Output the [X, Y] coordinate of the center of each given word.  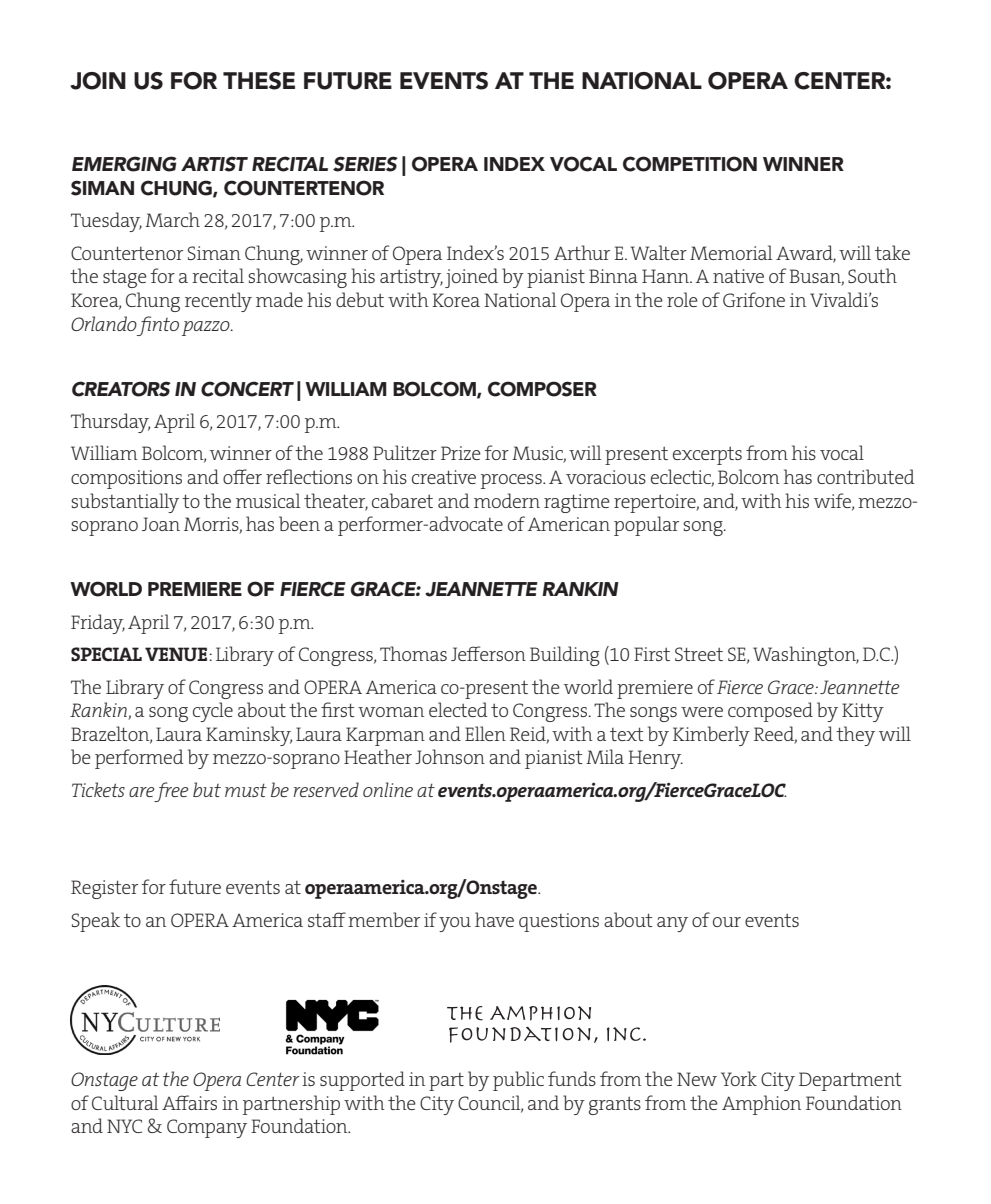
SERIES [365, 164]
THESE [259, 81]
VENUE [176, 654]
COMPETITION [690, 164]
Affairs [189, 1102]
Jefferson [488, 653]
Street [699, 654]
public [518, 1081]
